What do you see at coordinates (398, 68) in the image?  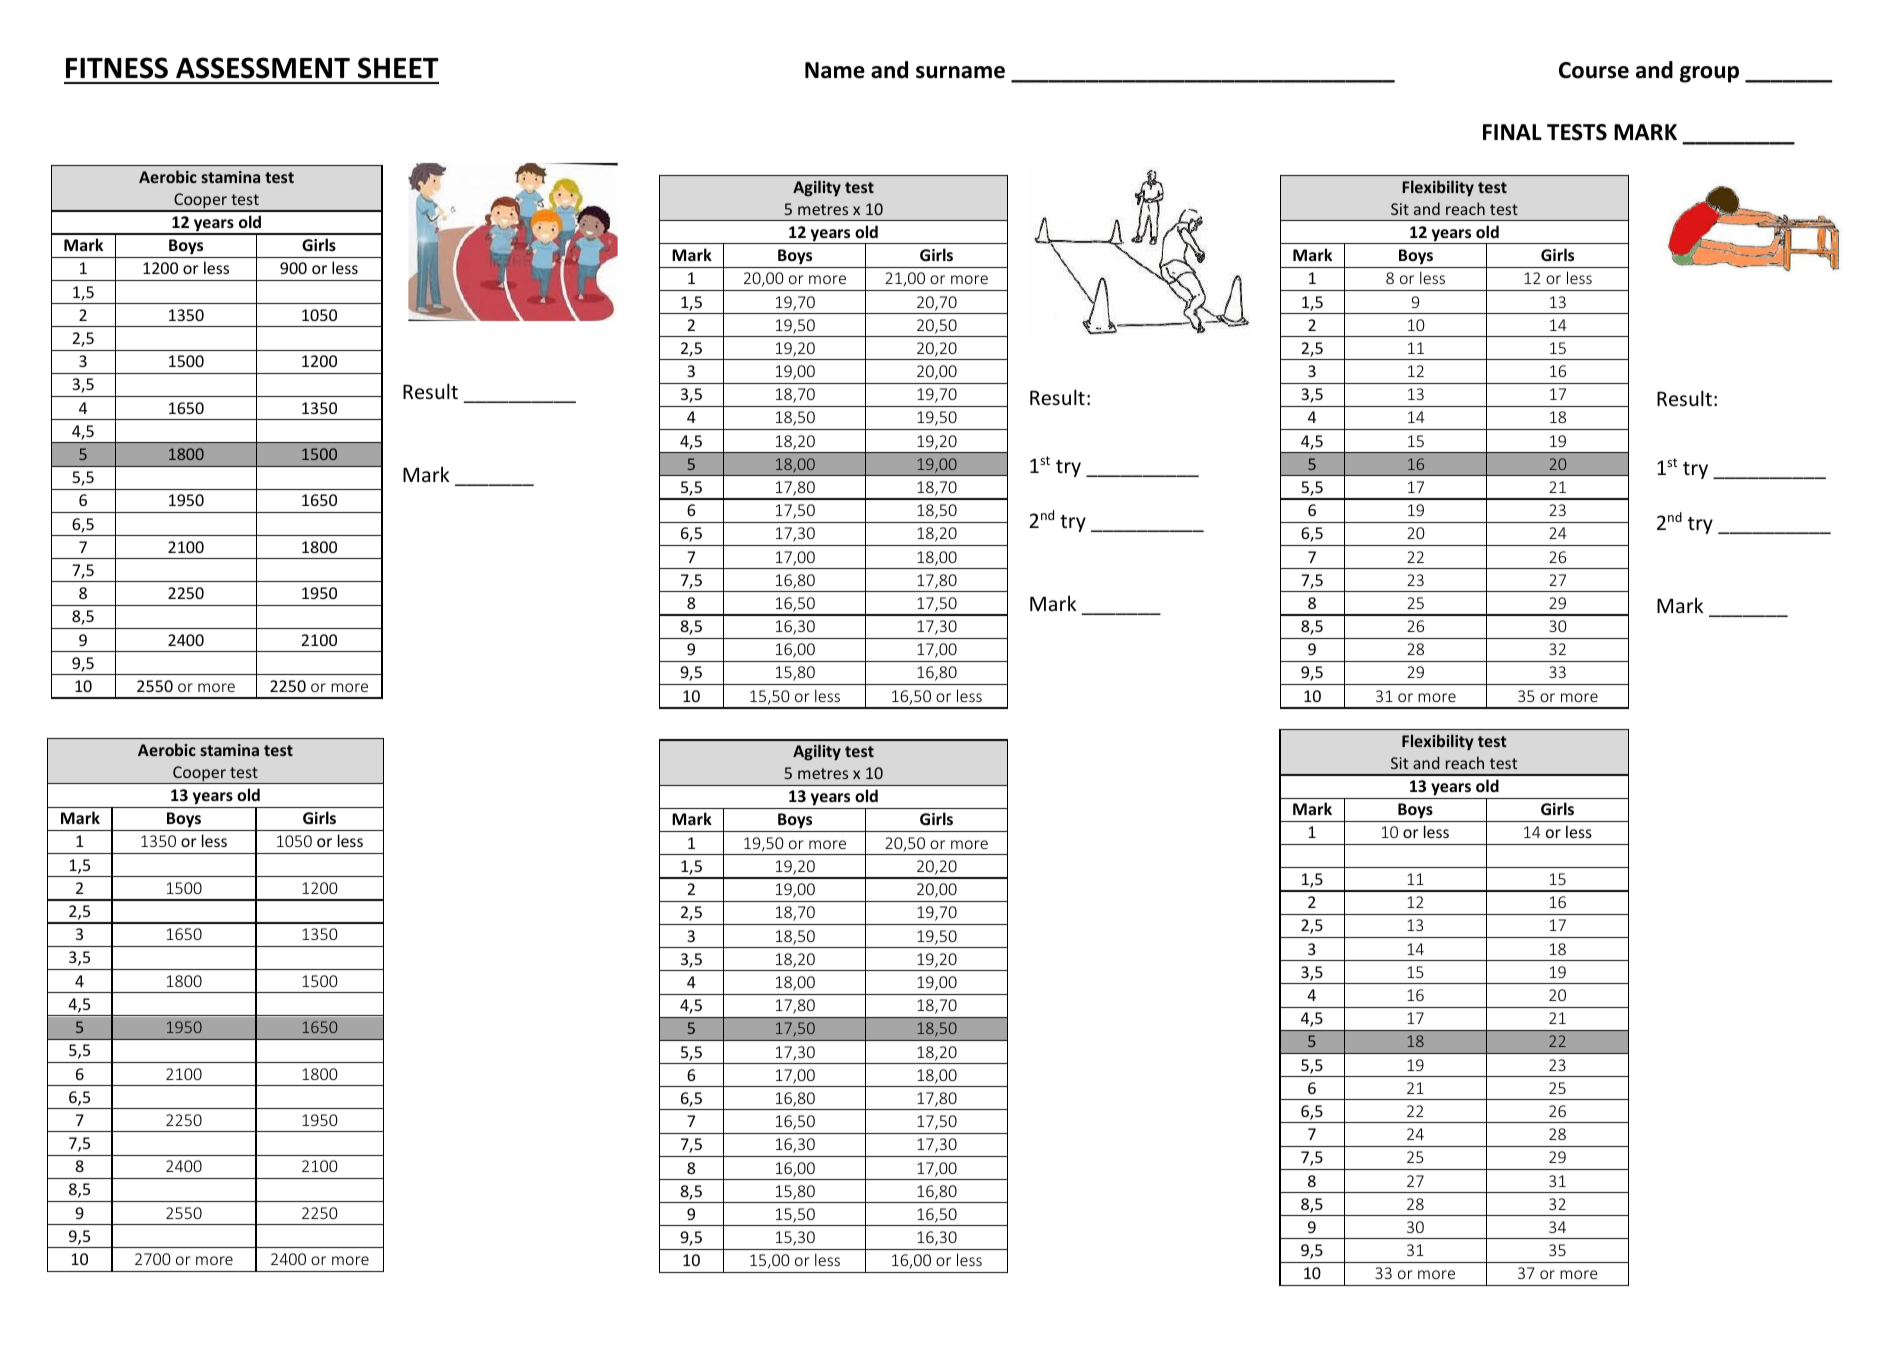 I see `SHEET` at bounding box center [398, 68].
